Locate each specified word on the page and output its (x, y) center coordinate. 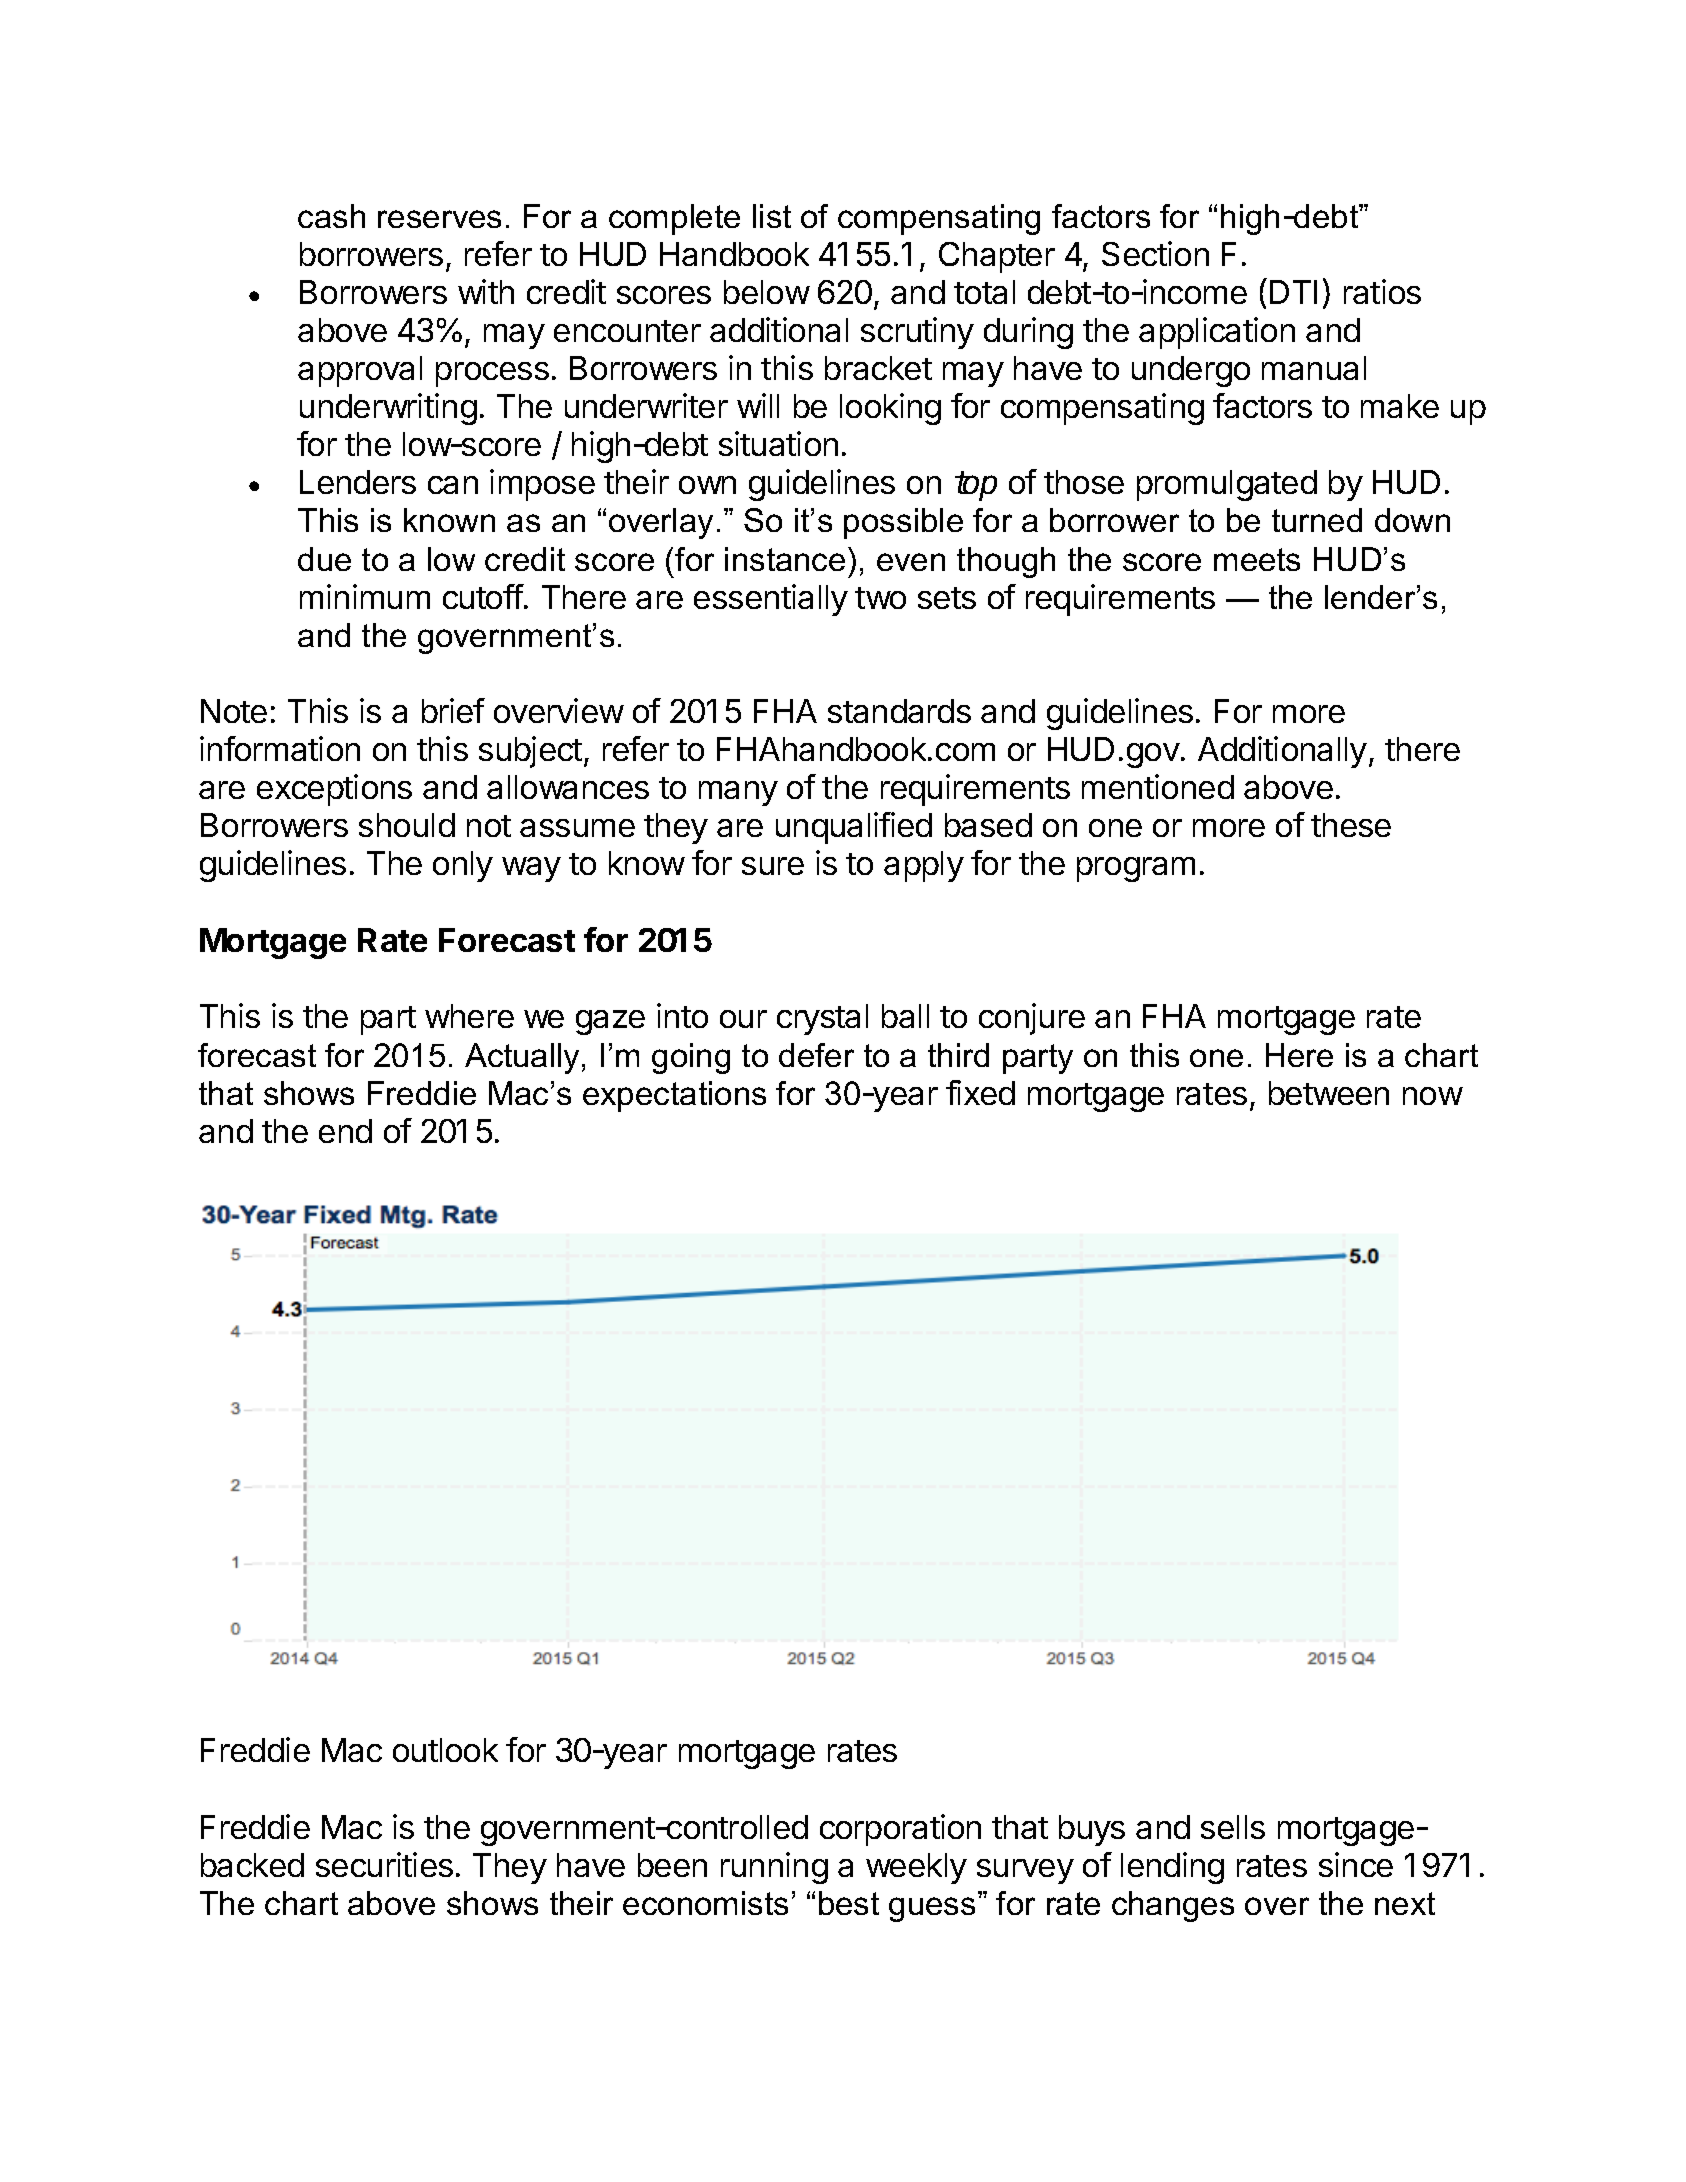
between (1329, 1093)
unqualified (854, 828)
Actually (522, 1058)
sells (1233, 1827)
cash (331, 216)
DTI (1293, 292)
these (1351, 825)
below (767, 292)
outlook (445, 1750)
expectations (674, 1096)
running (774, 1868)
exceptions (334, 790)
